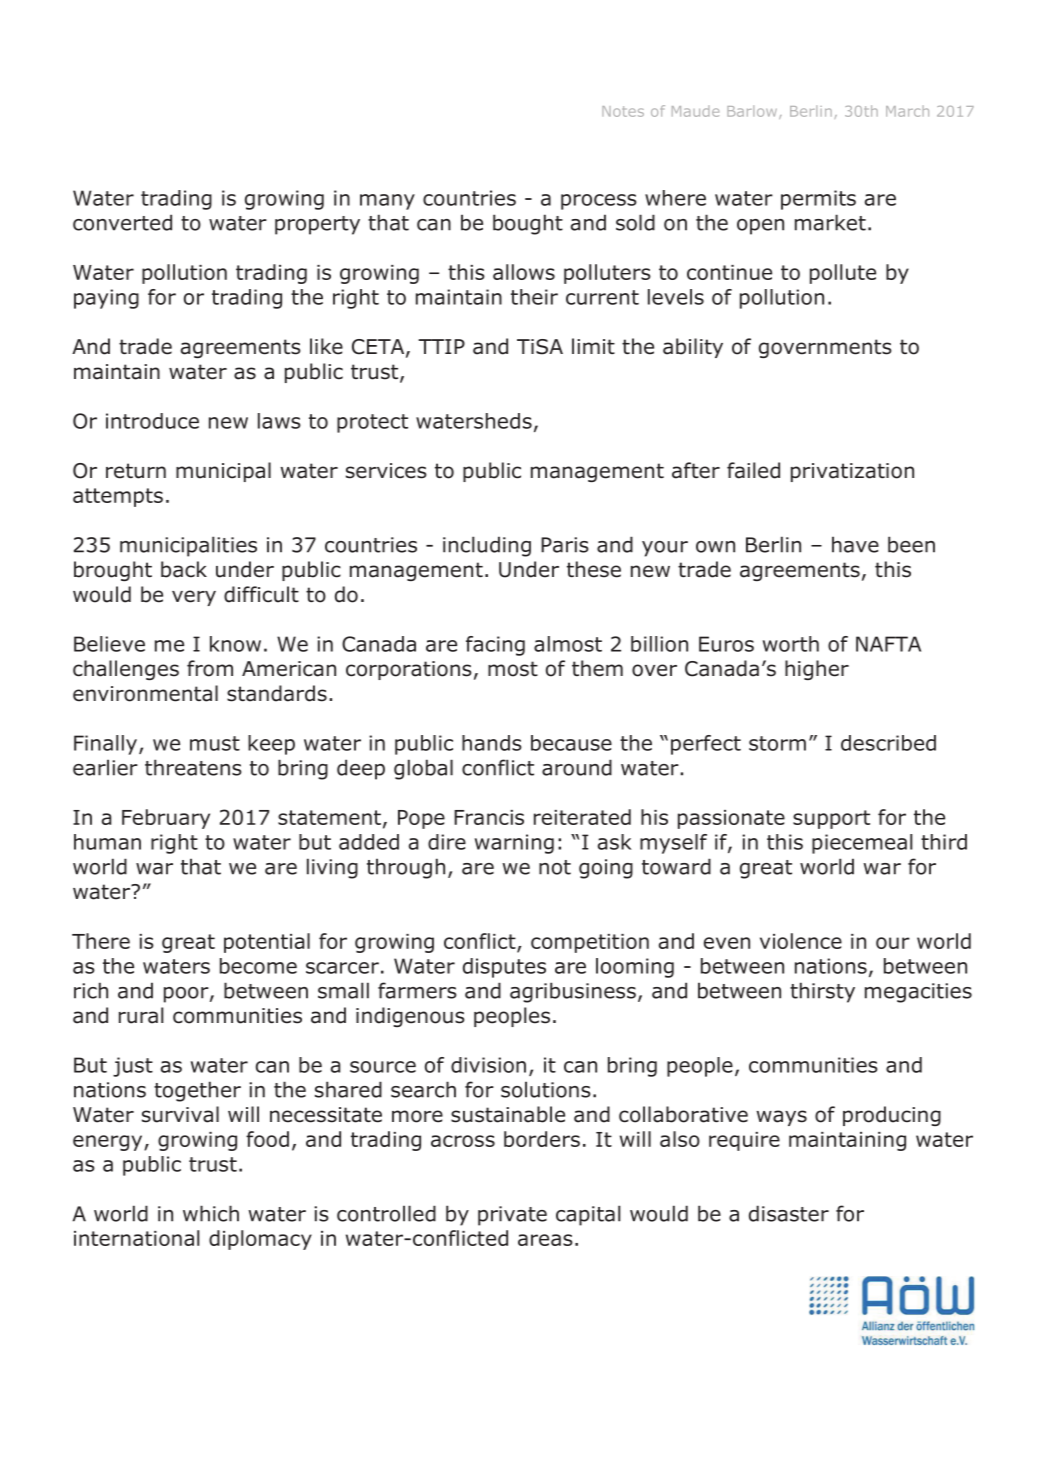  What do you see at coordinates (211, 1213) in the page?
I see `which` at bounding box center [211, 1213].
